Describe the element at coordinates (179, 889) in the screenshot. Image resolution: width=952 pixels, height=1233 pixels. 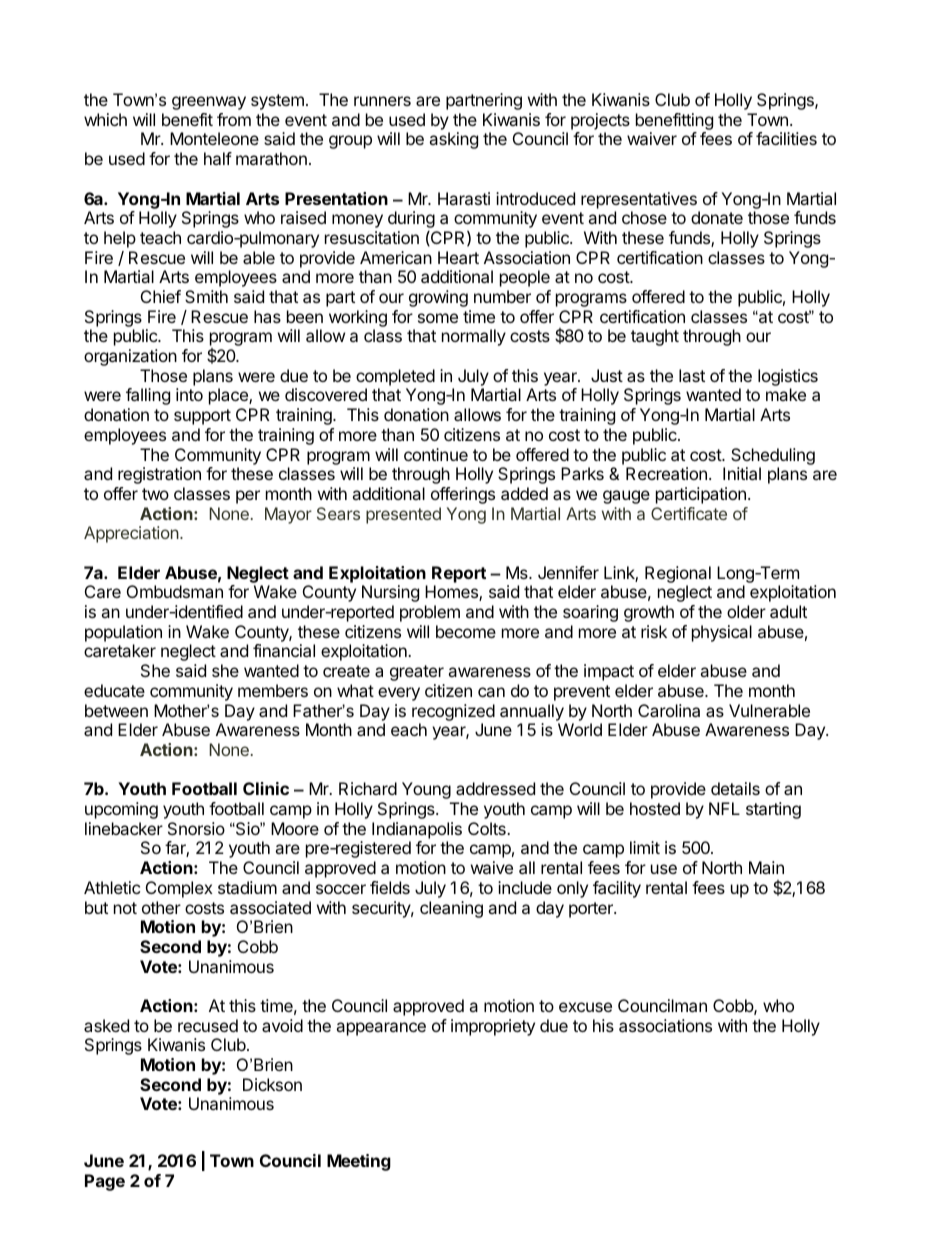
I see `Complex` at that location.
